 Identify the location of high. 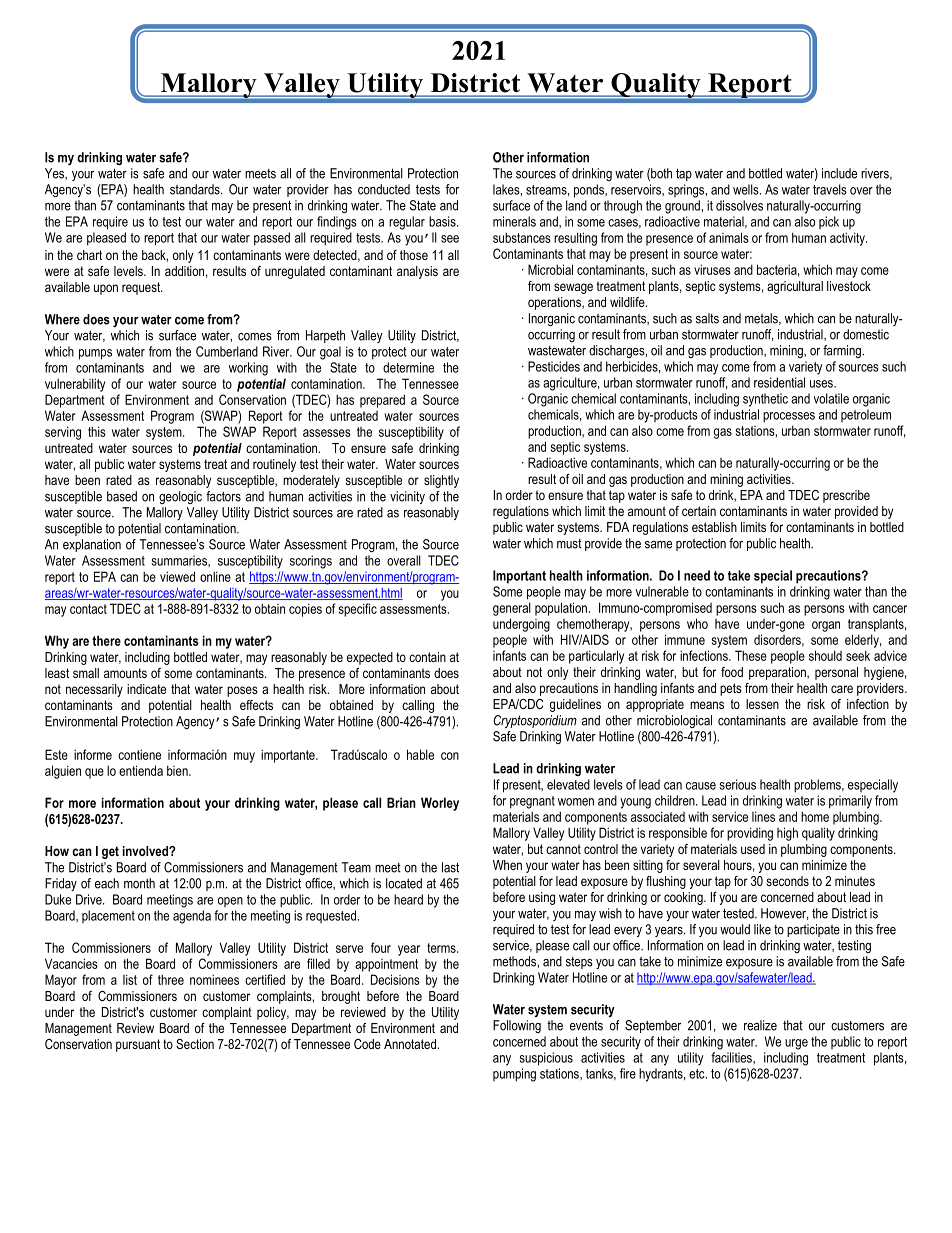
(787, 834).
